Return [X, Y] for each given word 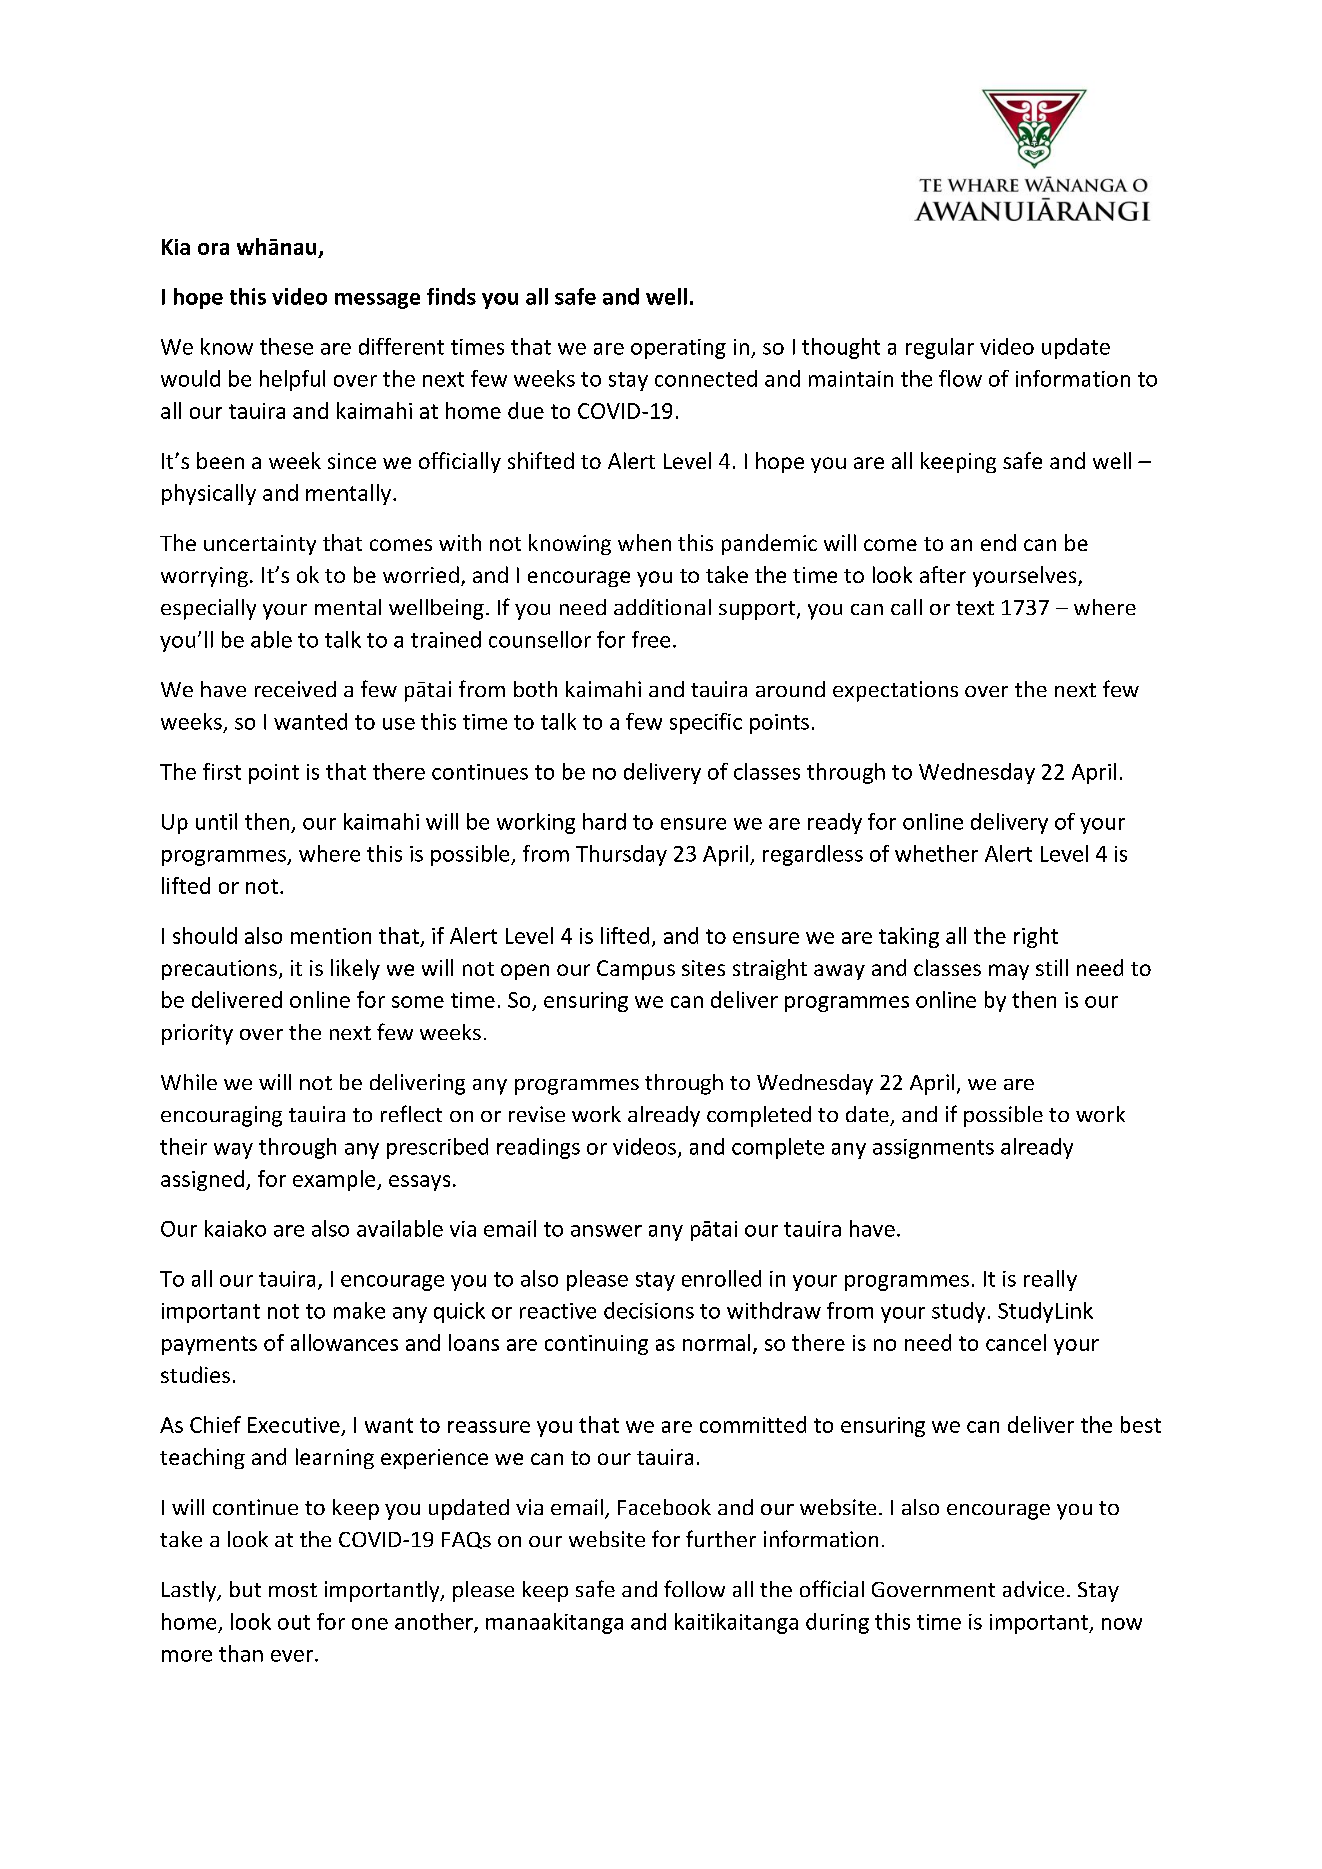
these [286, 346]
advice [1033, 1589]
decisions [649, 1310]
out [294, 1622]
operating [678, 349]
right [1036, 937]
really [1050, 1280]
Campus [636, 970]
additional [662, 607]
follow [694, 1588]
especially [208, 609]
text [975, 608]
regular [940, 348]
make [359, 1310]
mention [331, 936]
